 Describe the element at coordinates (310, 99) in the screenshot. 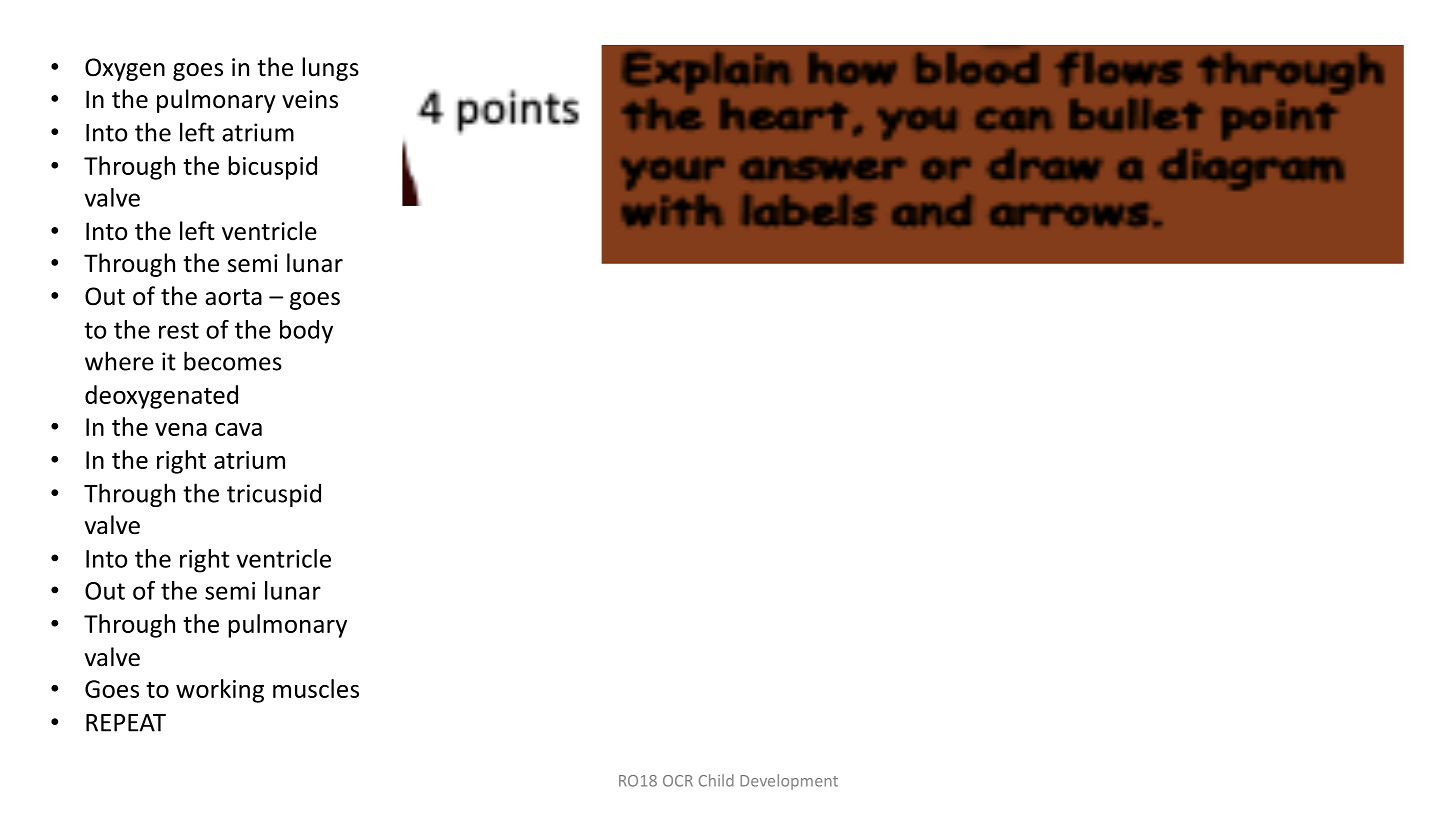

I see `veins` at that location.
